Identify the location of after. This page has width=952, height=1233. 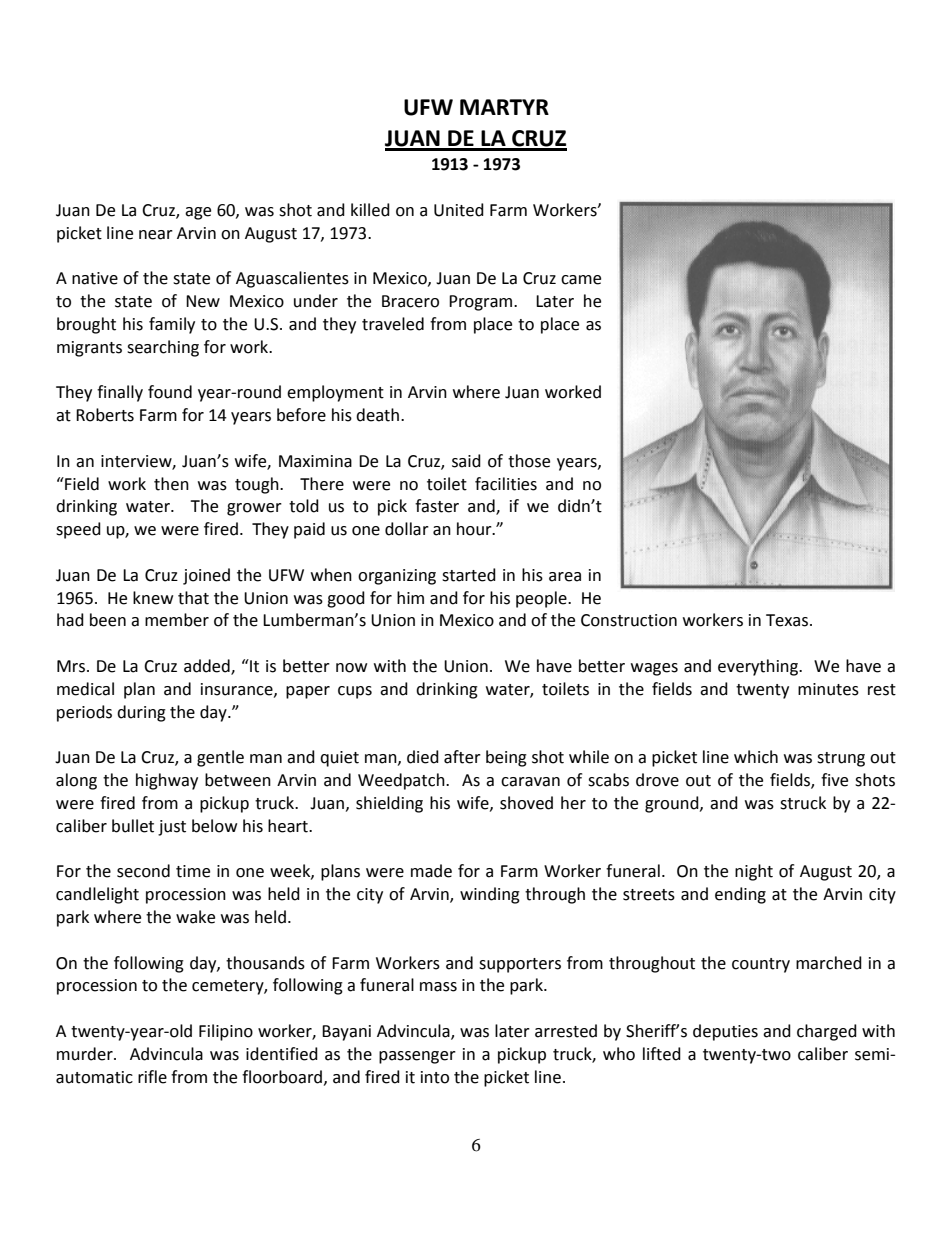
(462, 757).
